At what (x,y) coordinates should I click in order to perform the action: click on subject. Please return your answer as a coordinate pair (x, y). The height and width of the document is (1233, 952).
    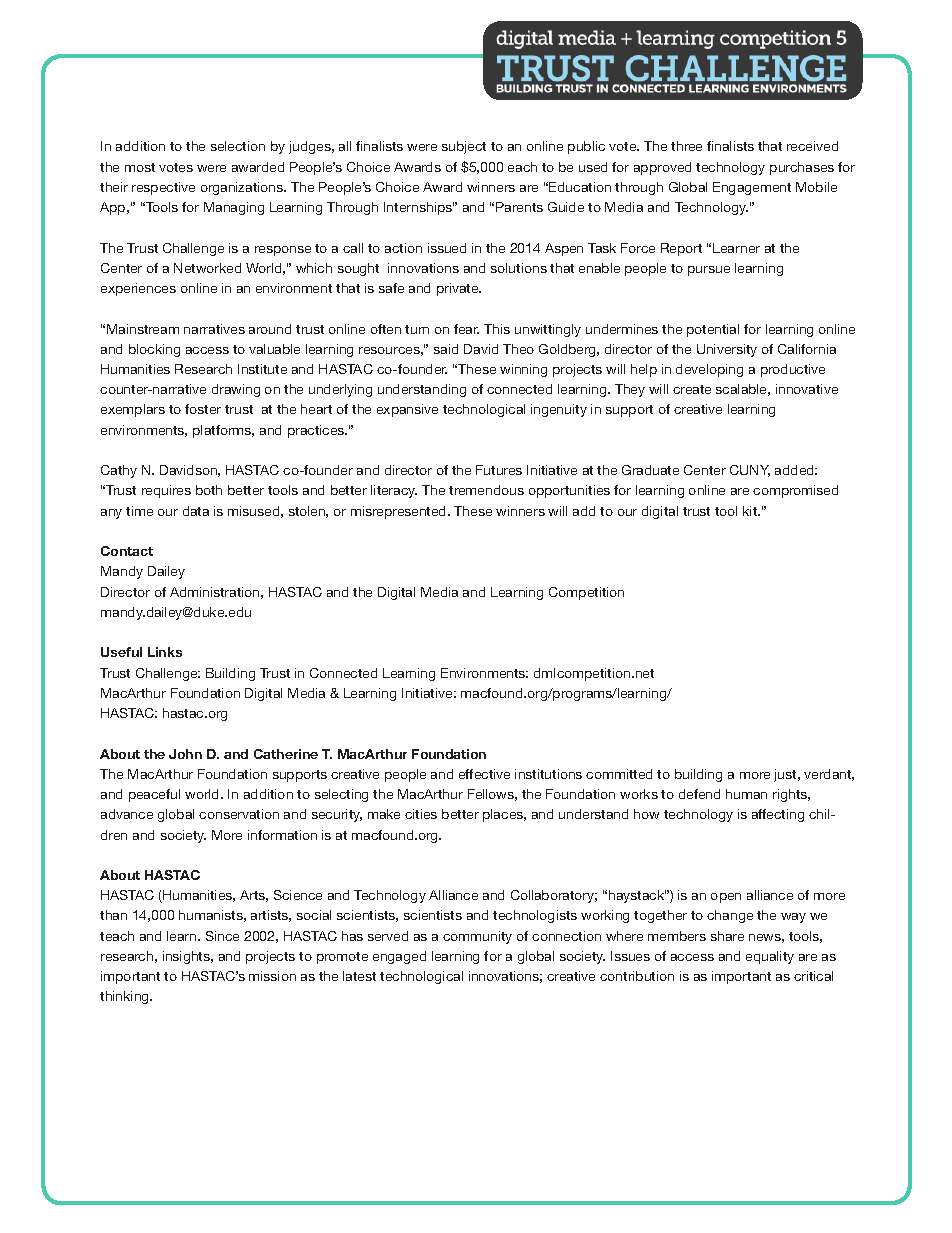
    Looking at the image, I should click on (464, 147).
